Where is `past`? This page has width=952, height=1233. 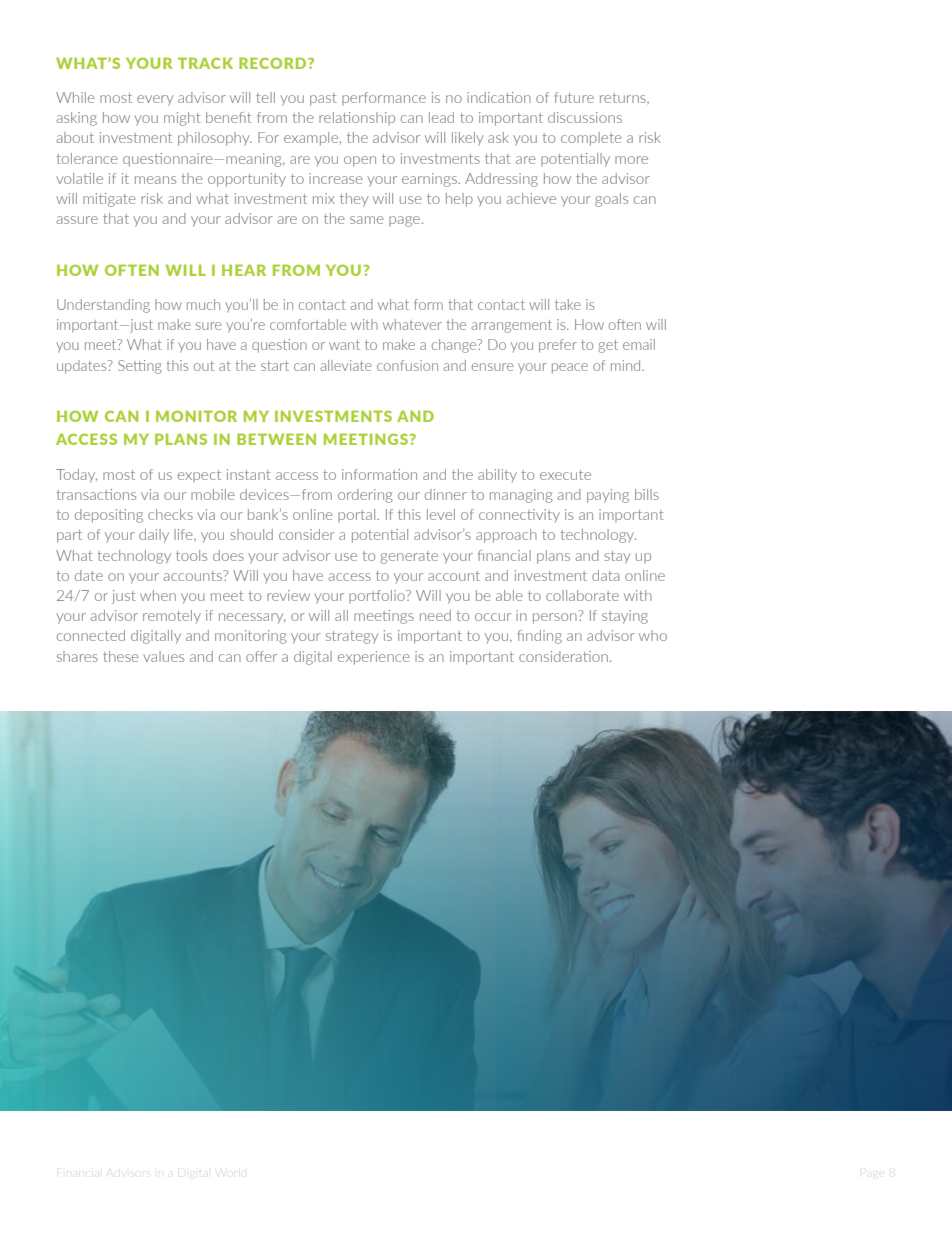 past is located at coordinates (323, 99).
